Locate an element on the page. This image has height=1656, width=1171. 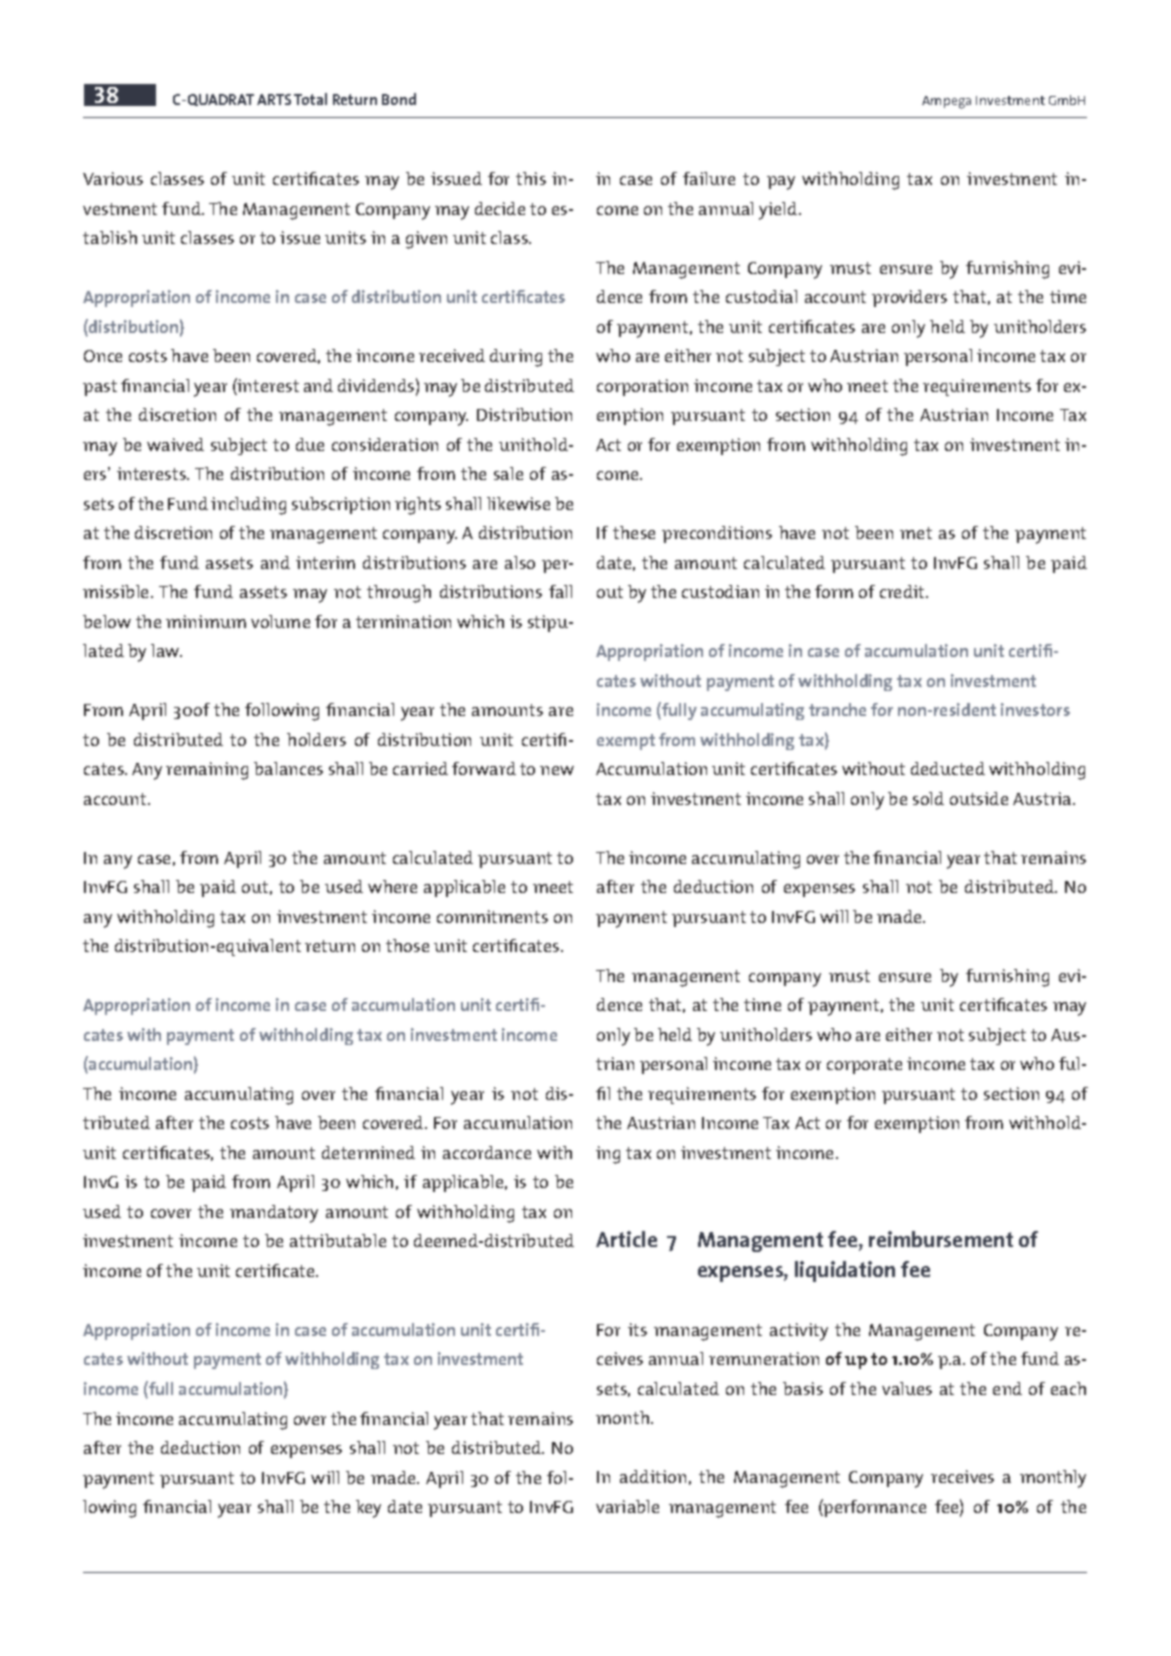
yield is located at coordinates (779, 211).
